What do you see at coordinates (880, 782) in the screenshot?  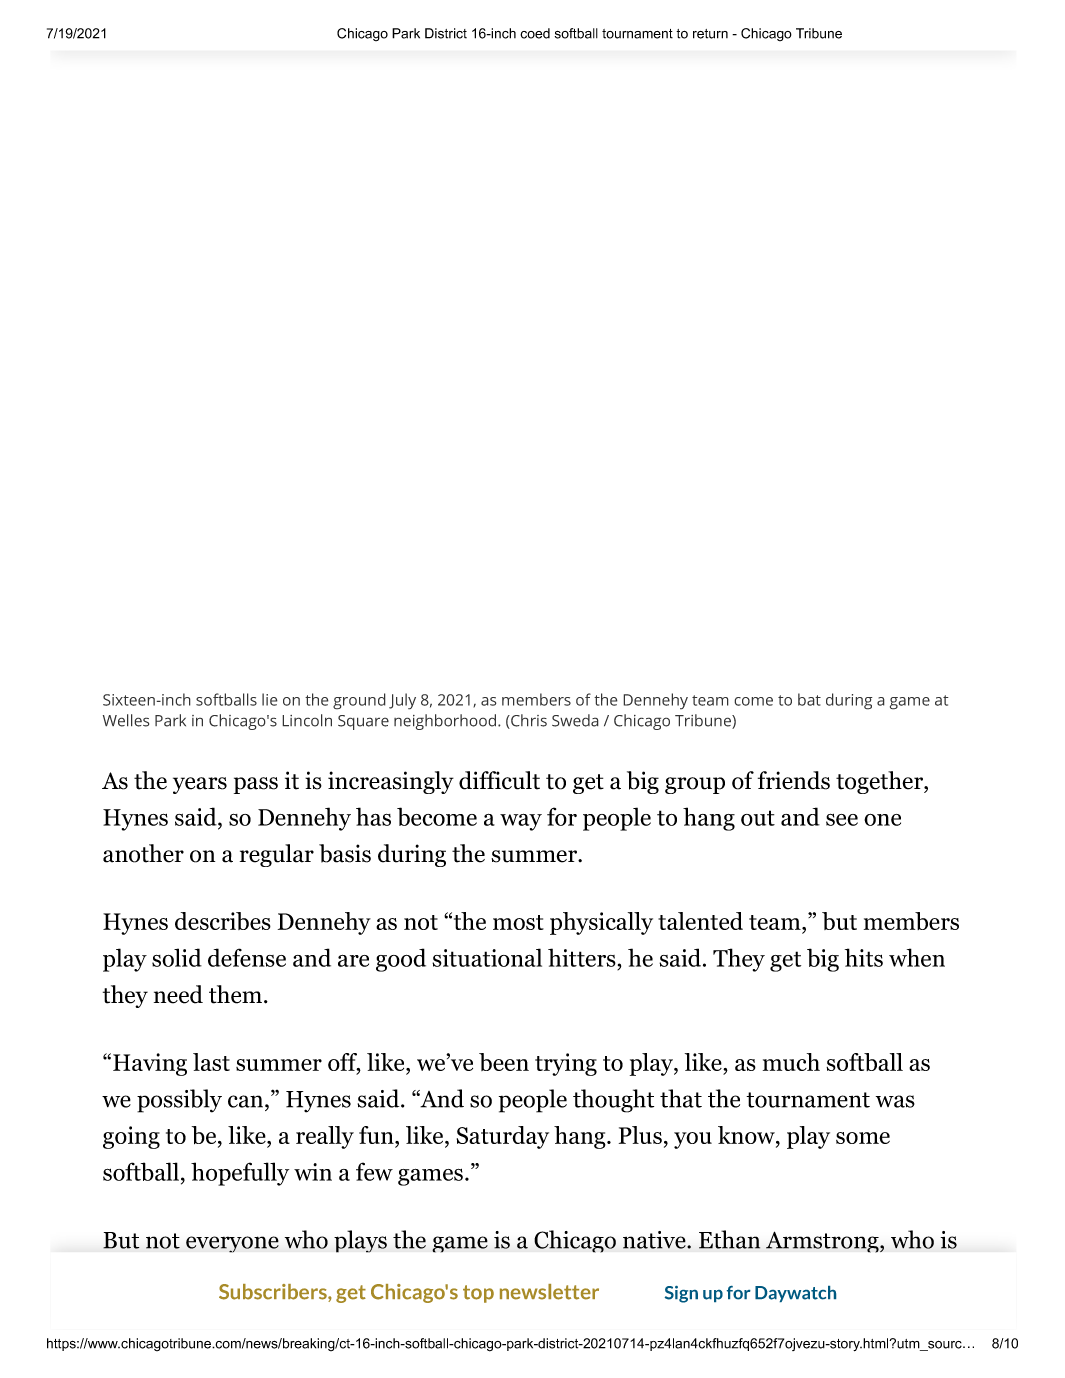 I see `together` at bounding box center [880, 782].
